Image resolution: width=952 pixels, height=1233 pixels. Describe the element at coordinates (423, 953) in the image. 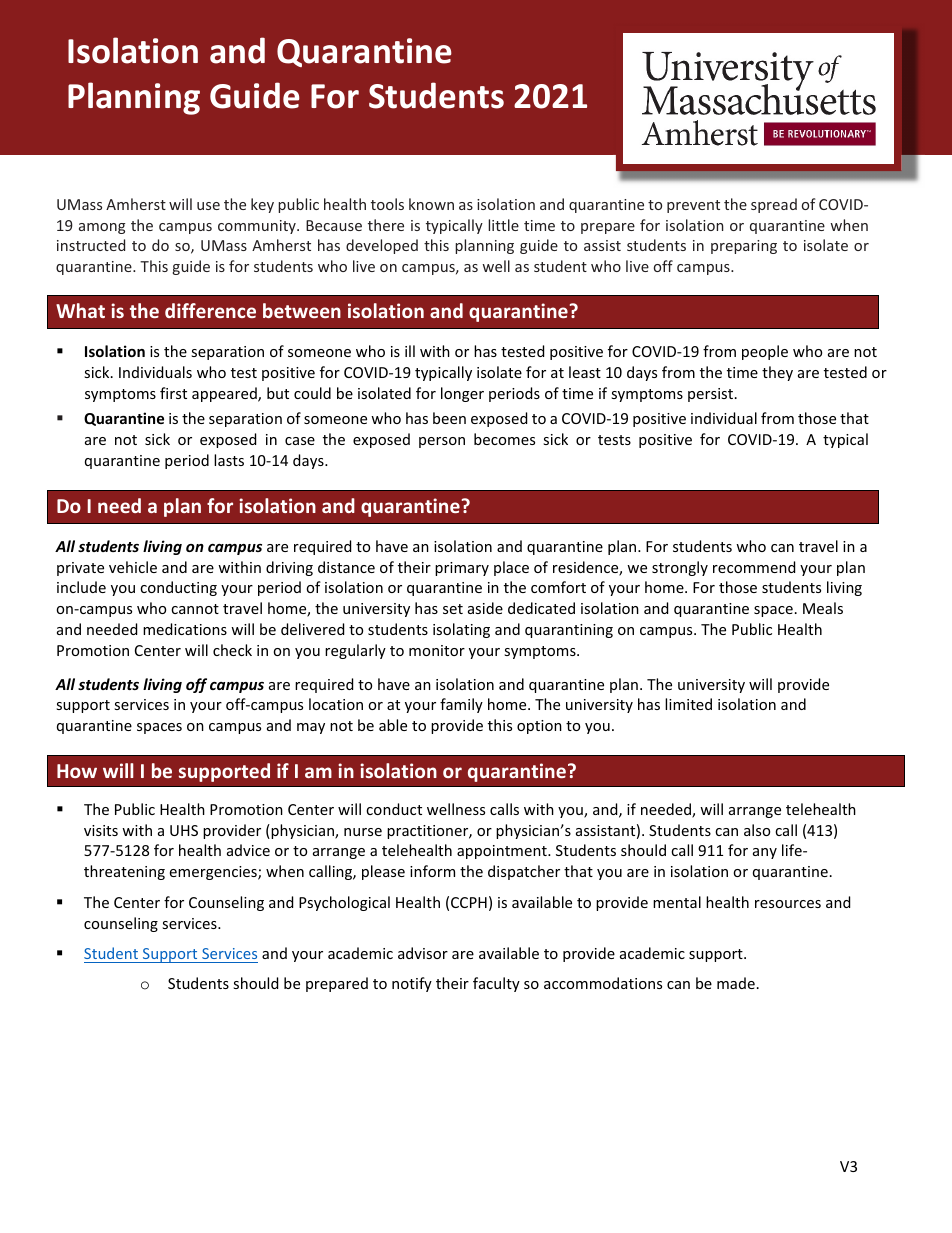

I see `advisor` at that location.
